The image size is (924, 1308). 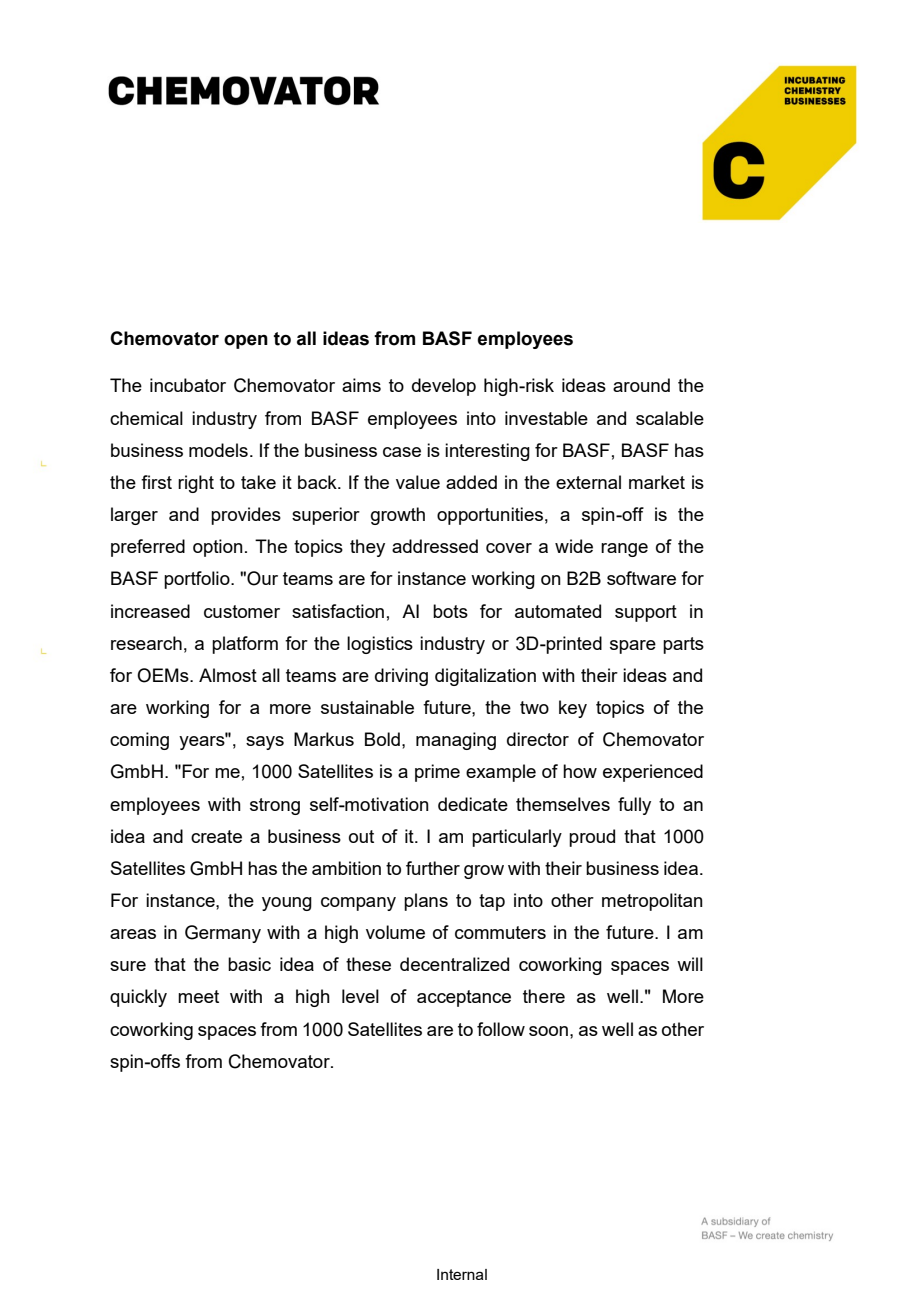 What do you see at coordinates (462, 1274) in the screenshot?
I see `Internal` at bounding box center [462, 1274].
